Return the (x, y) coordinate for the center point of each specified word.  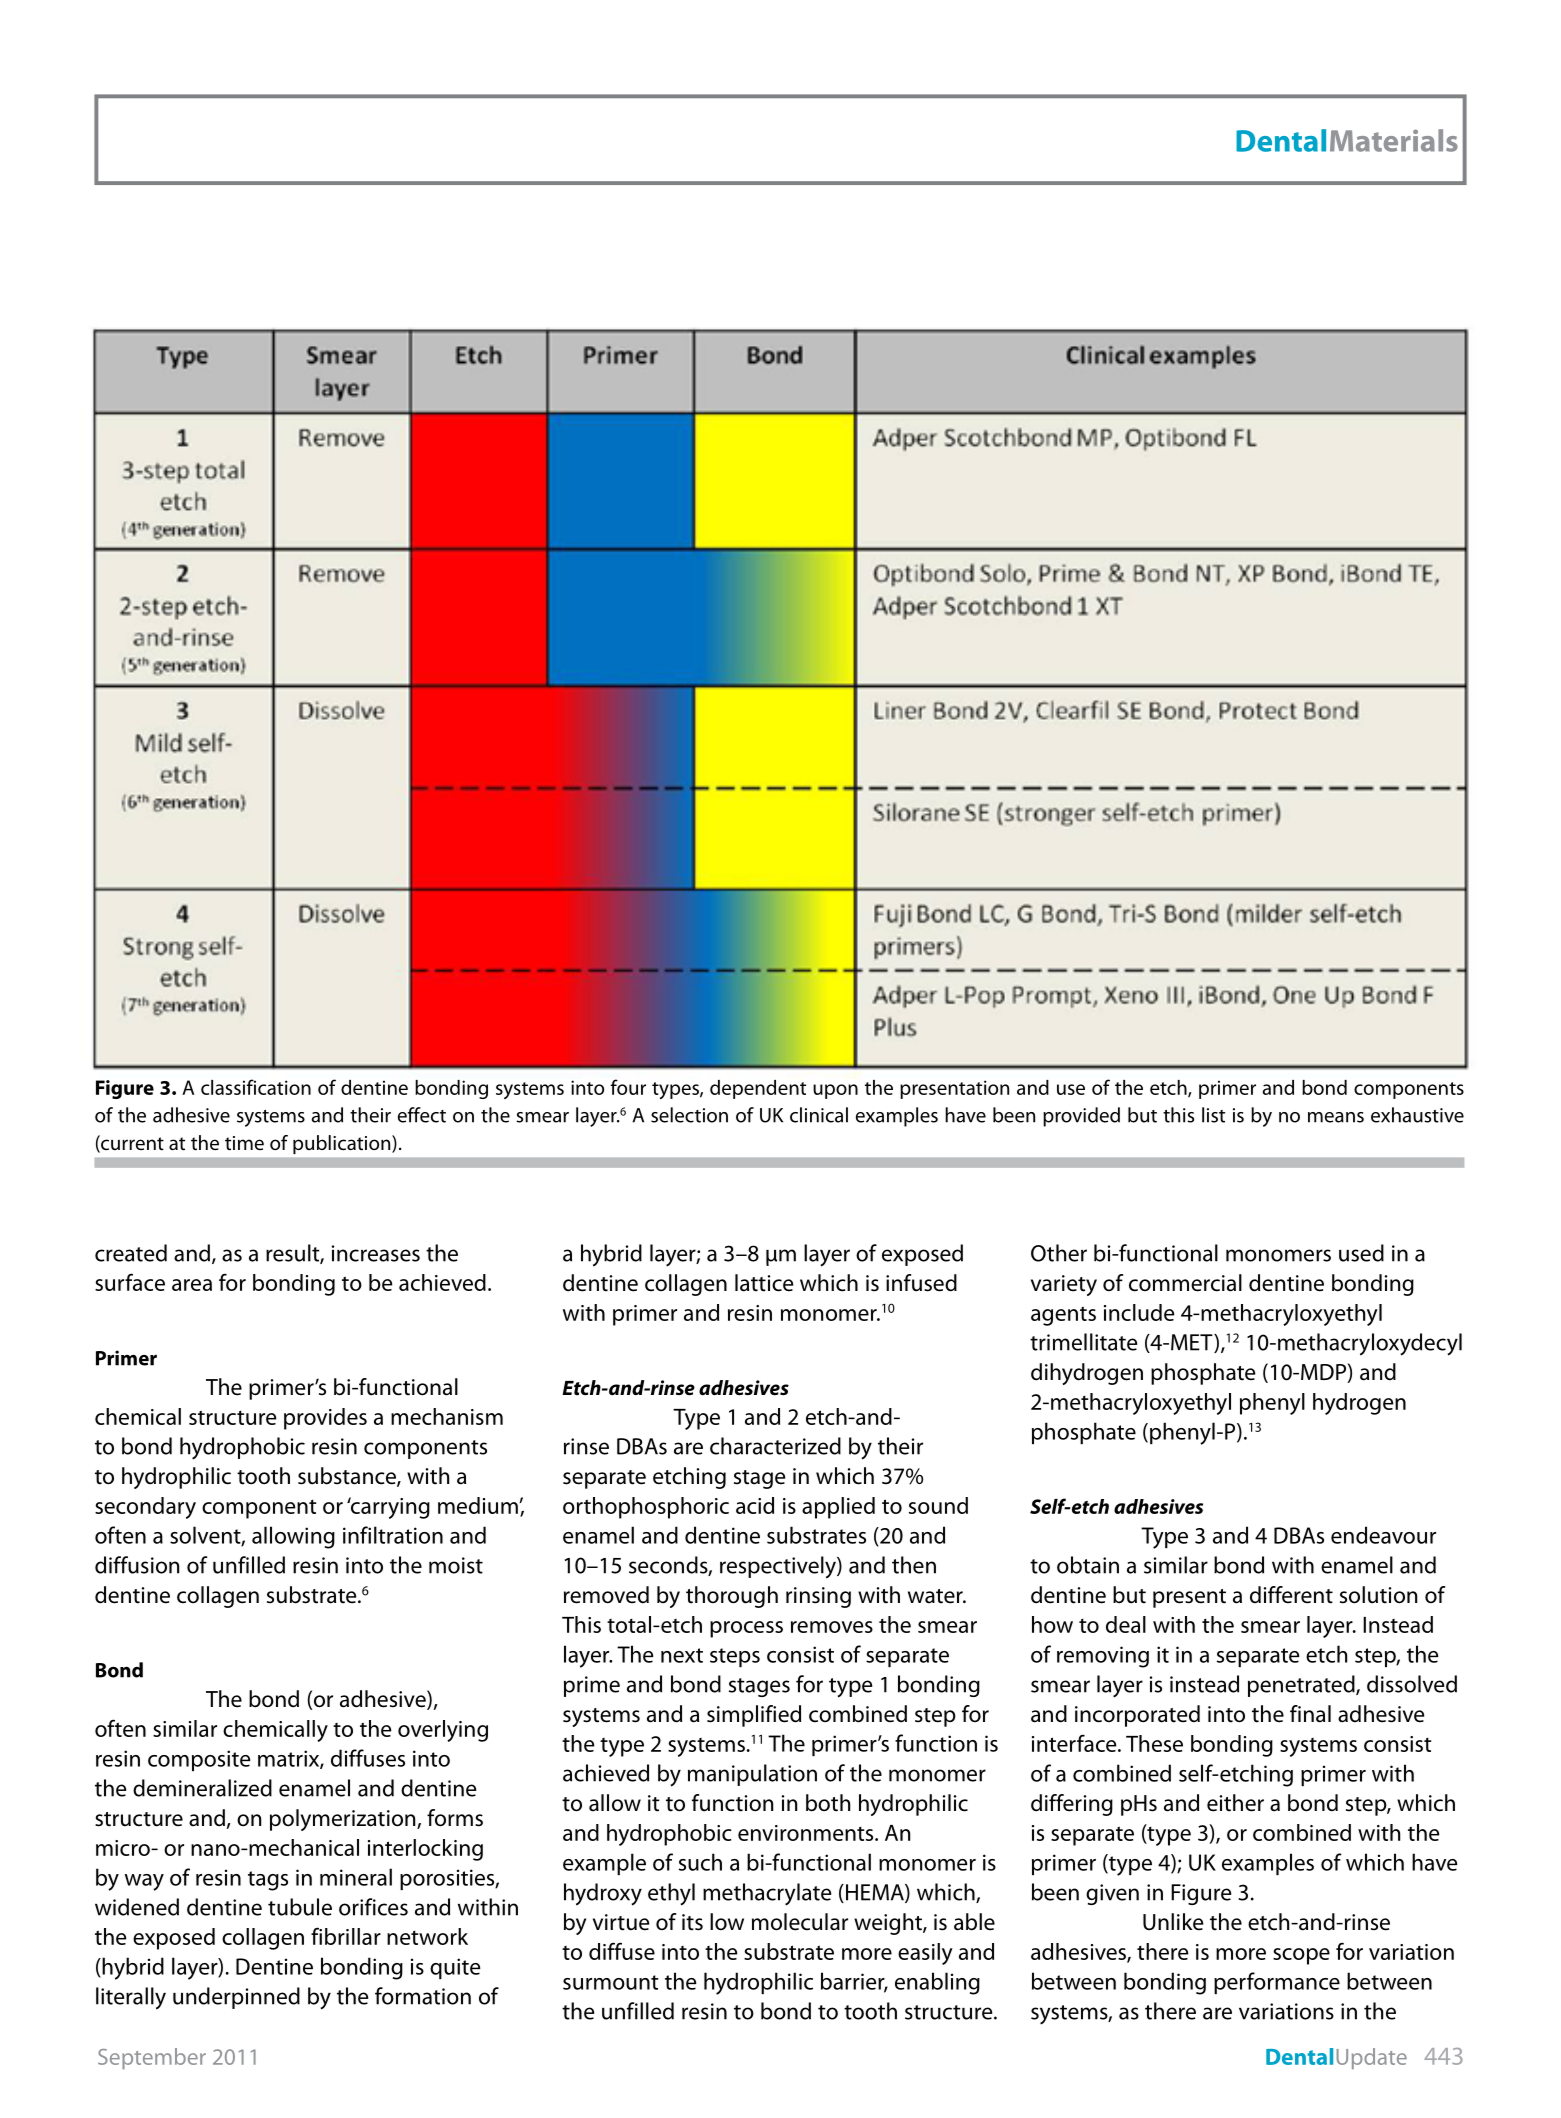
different (1291, 1595)
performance (1277, 1983)
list (1213, 1115)
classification (256, 1087)
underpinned (236, 1998)
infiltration (393, 1535)
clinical (819, 1115)
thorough (732, 1597)
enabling (937, 1983)
